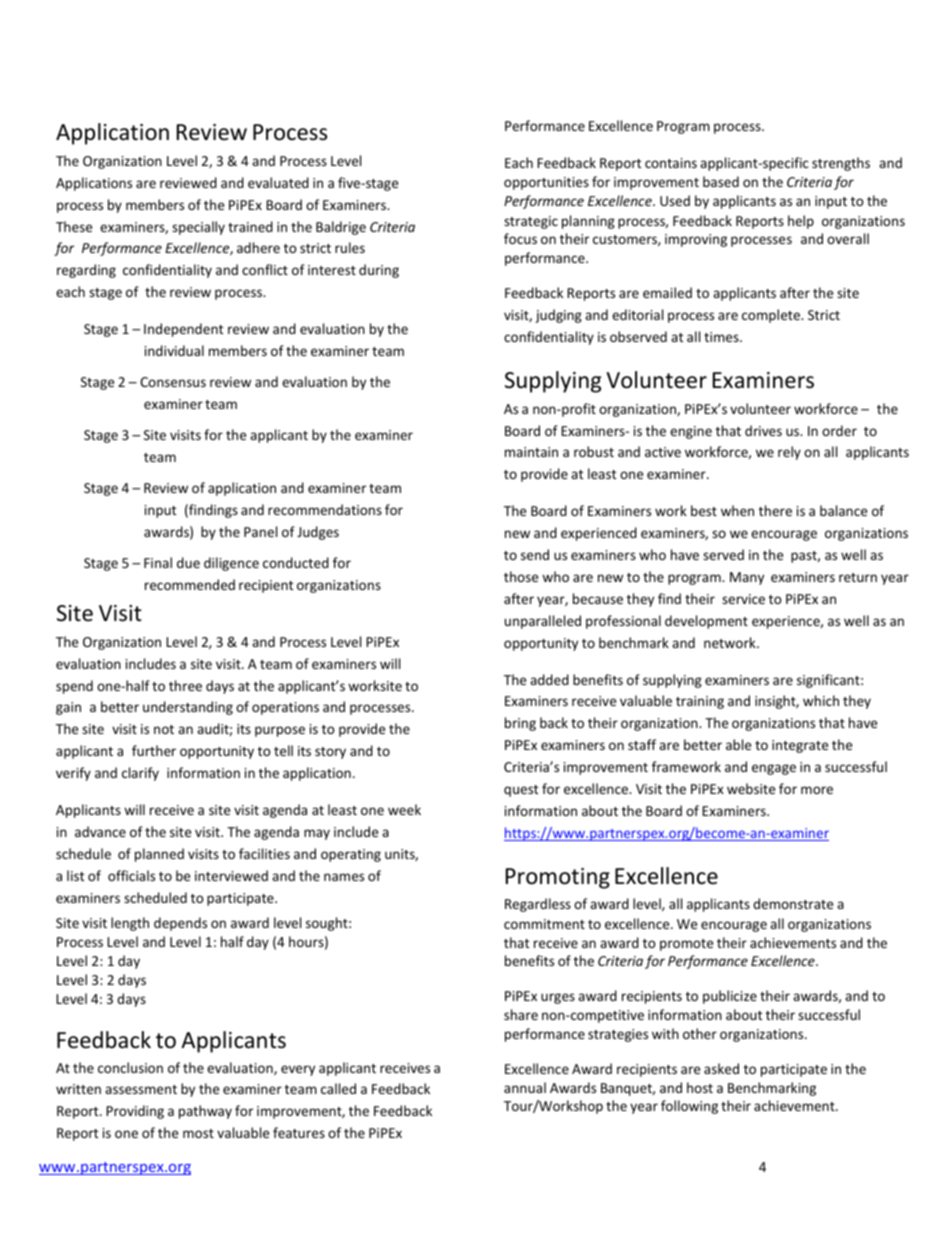 This page has height=1233, width=952. What do you see at coordinates (185, 685) in the page?
I see `three` at bounding box center [185, 685].
